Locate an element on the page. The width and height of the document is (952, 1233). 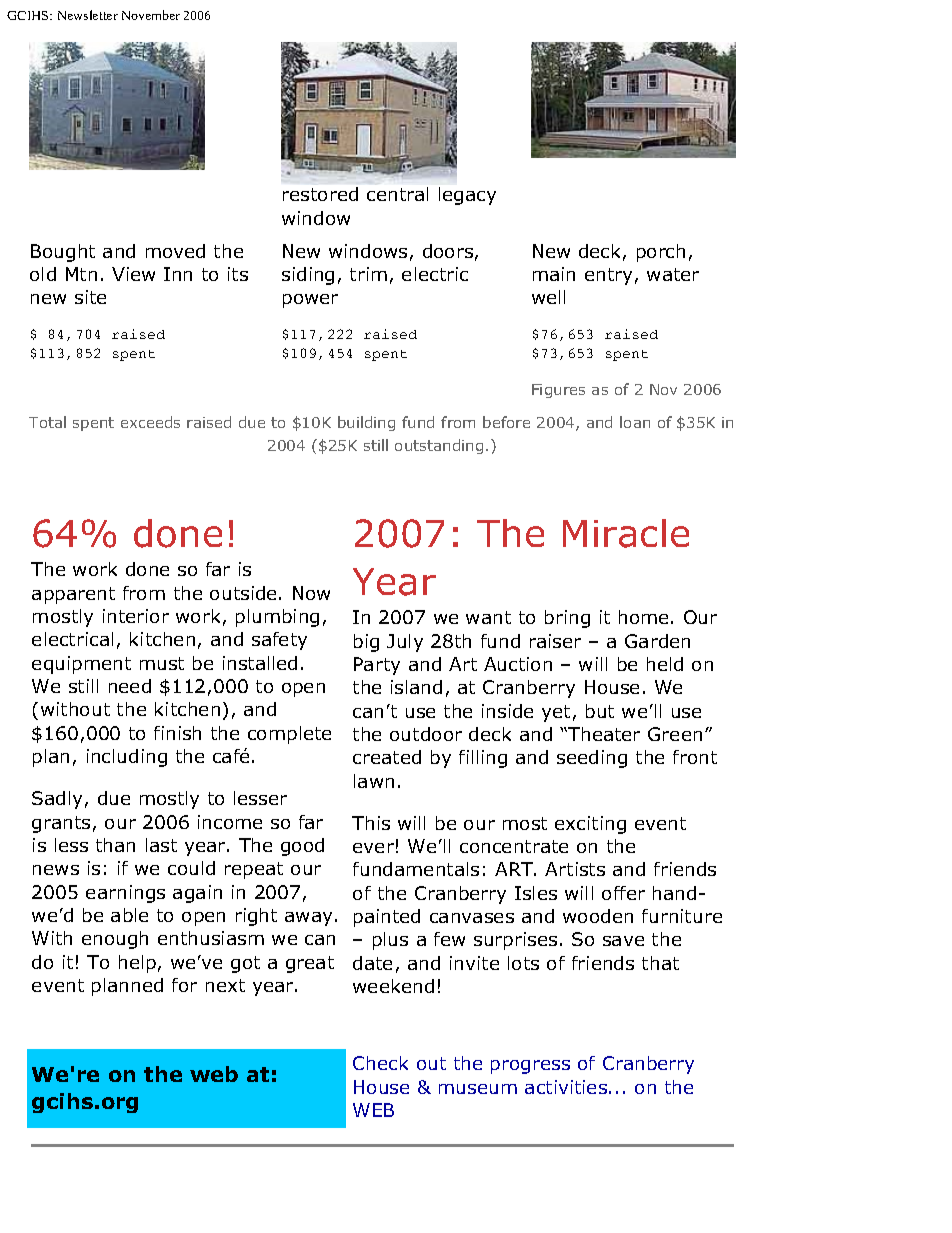
building is located at coordinates (366, 423).
